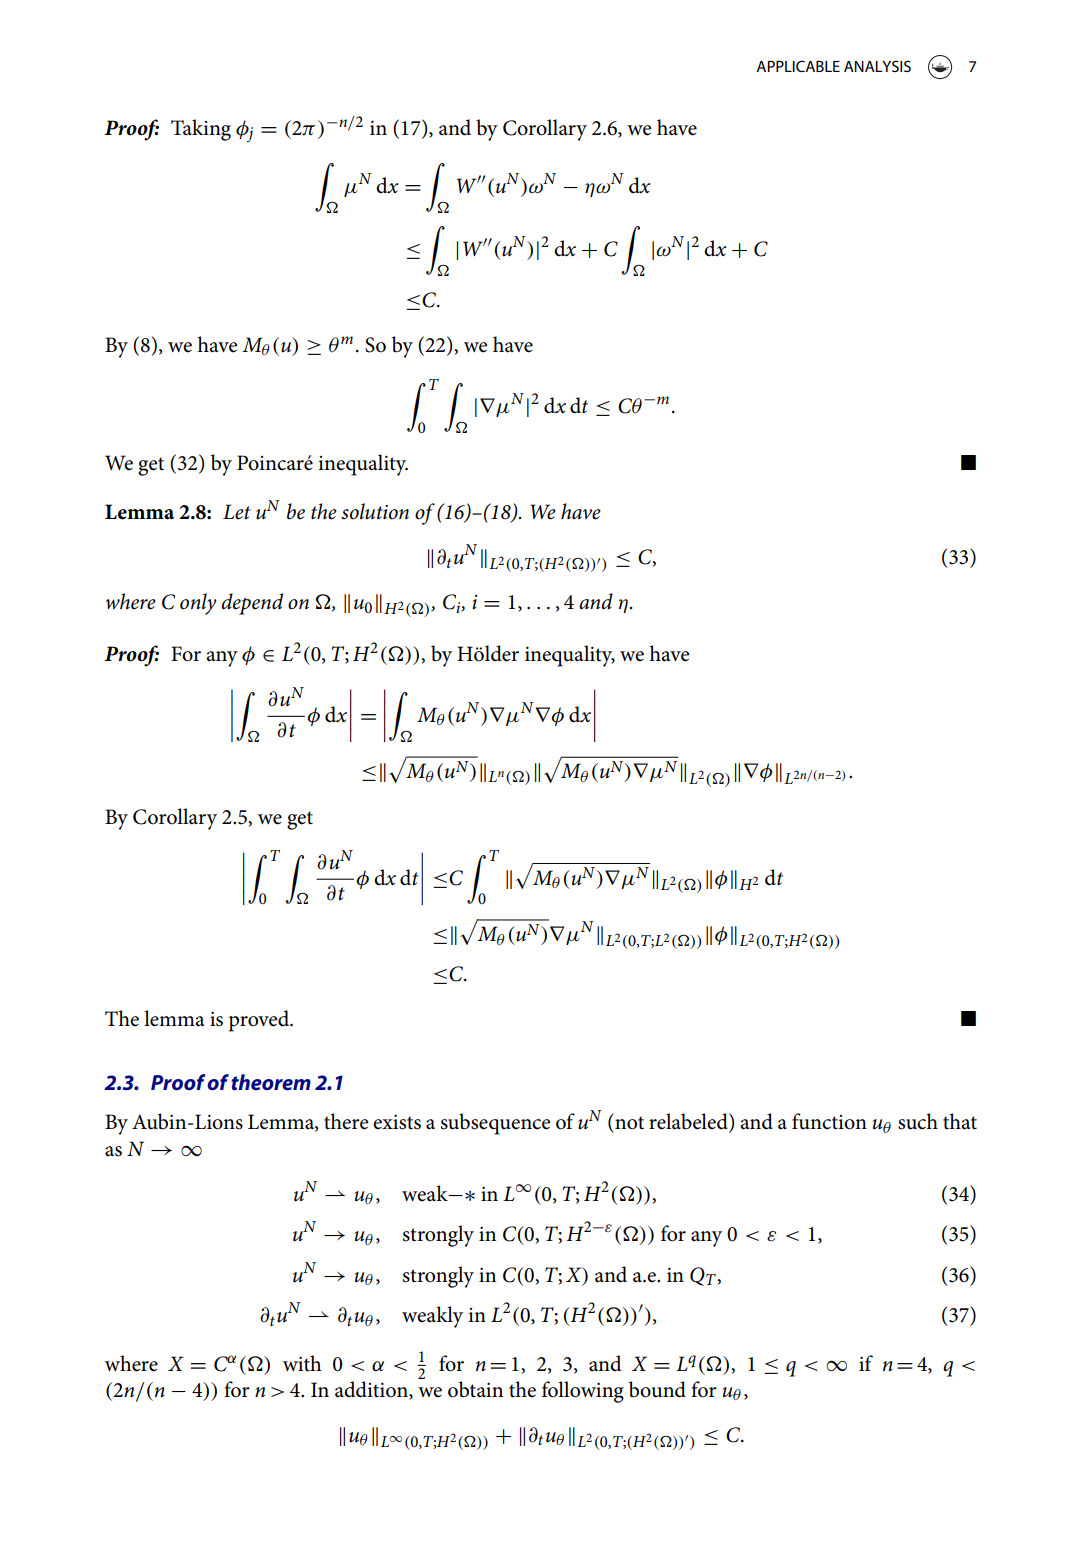  Describe the element at coordinates (829, 1121) in the image. I see `function` at that location.
